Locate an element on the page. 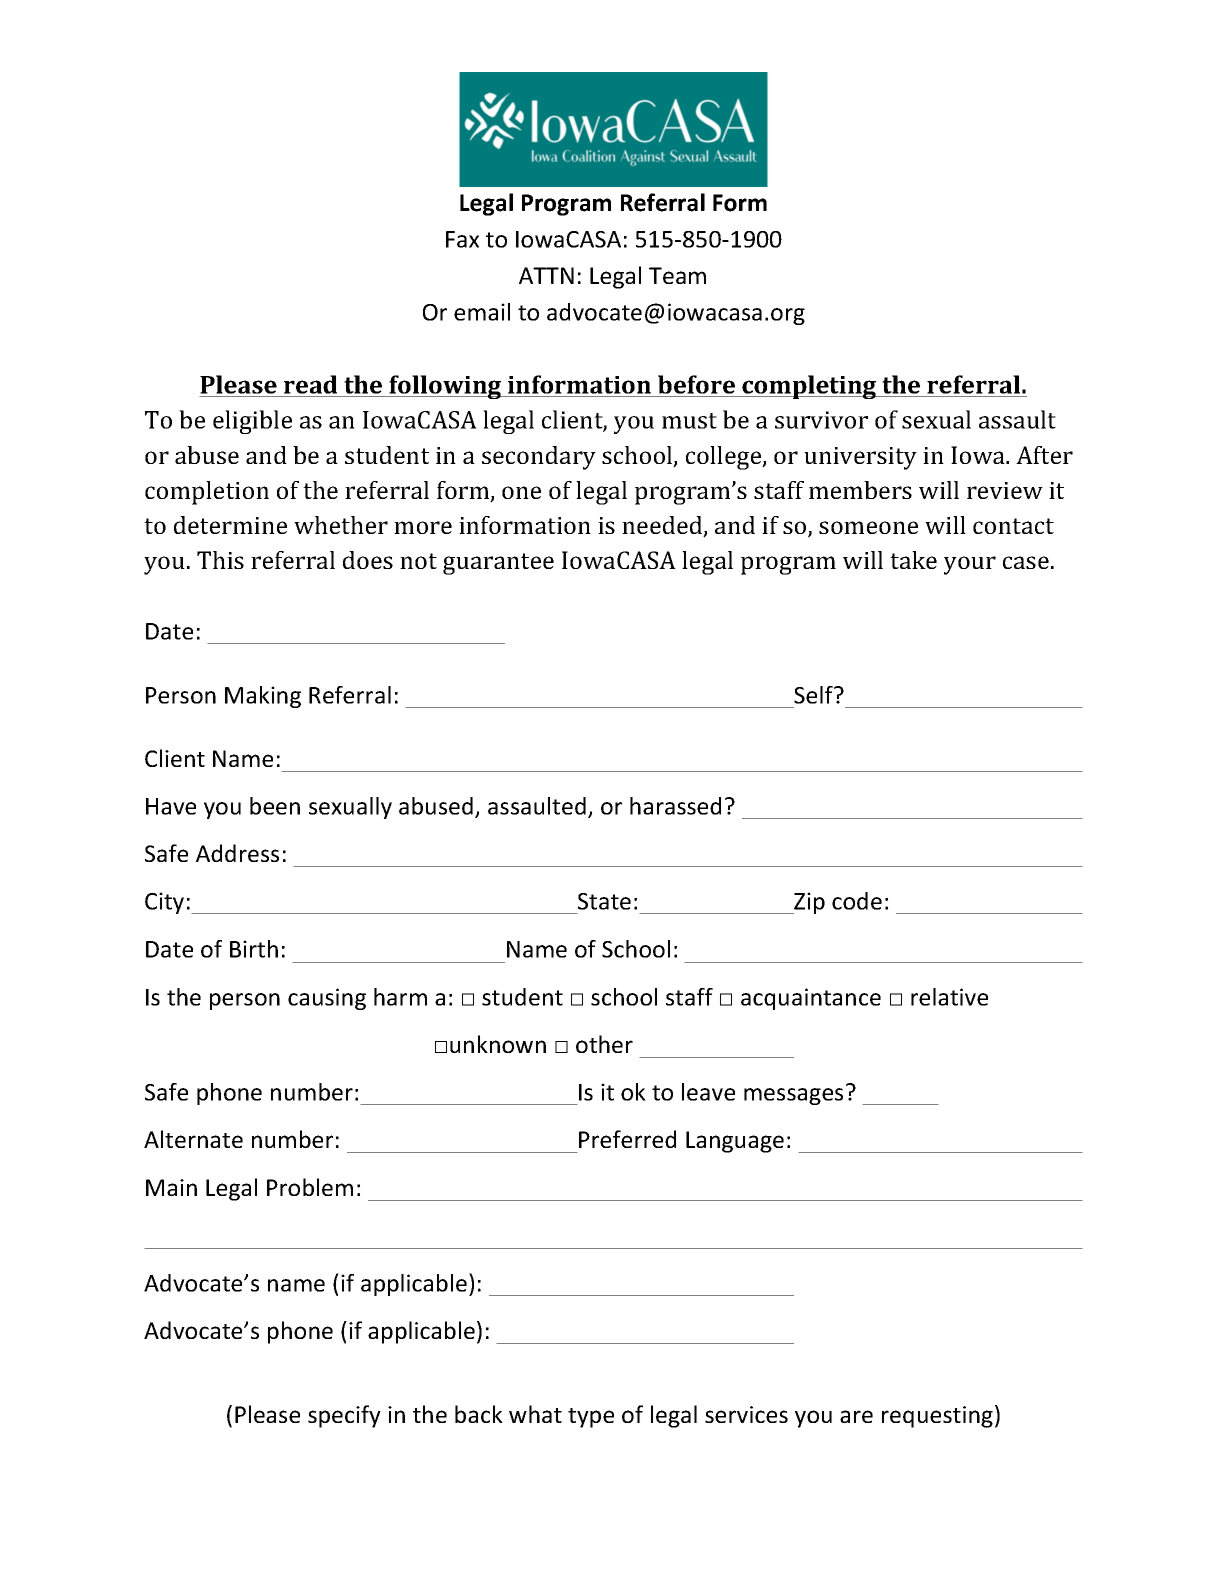 The height and width of the document is (1587, 1227). messages is located at coordinates (793, 1096).
